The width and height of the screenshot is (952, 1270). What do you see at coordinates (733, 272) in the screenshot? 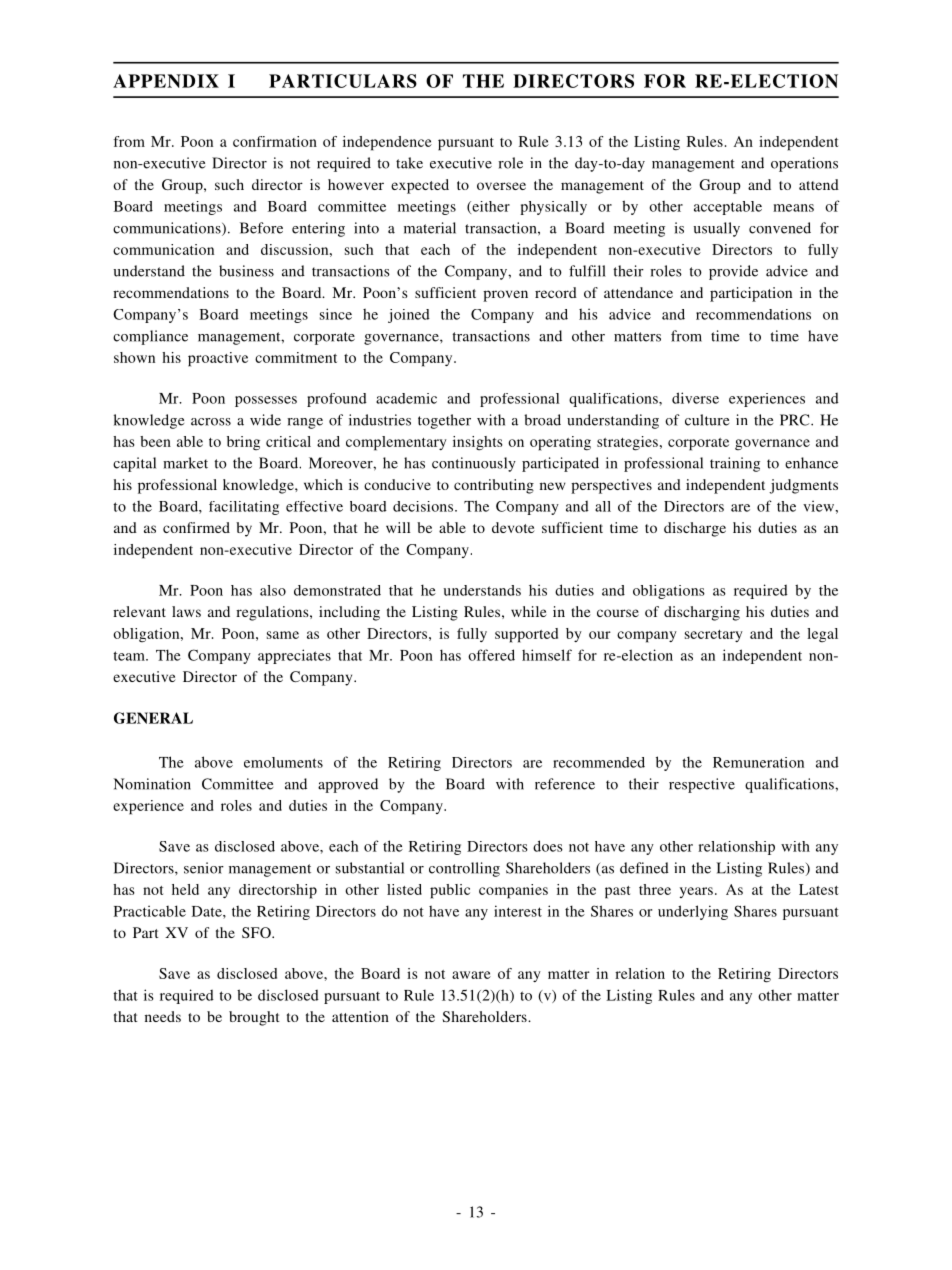
I see `provide` at bounding box center [733, 272].
